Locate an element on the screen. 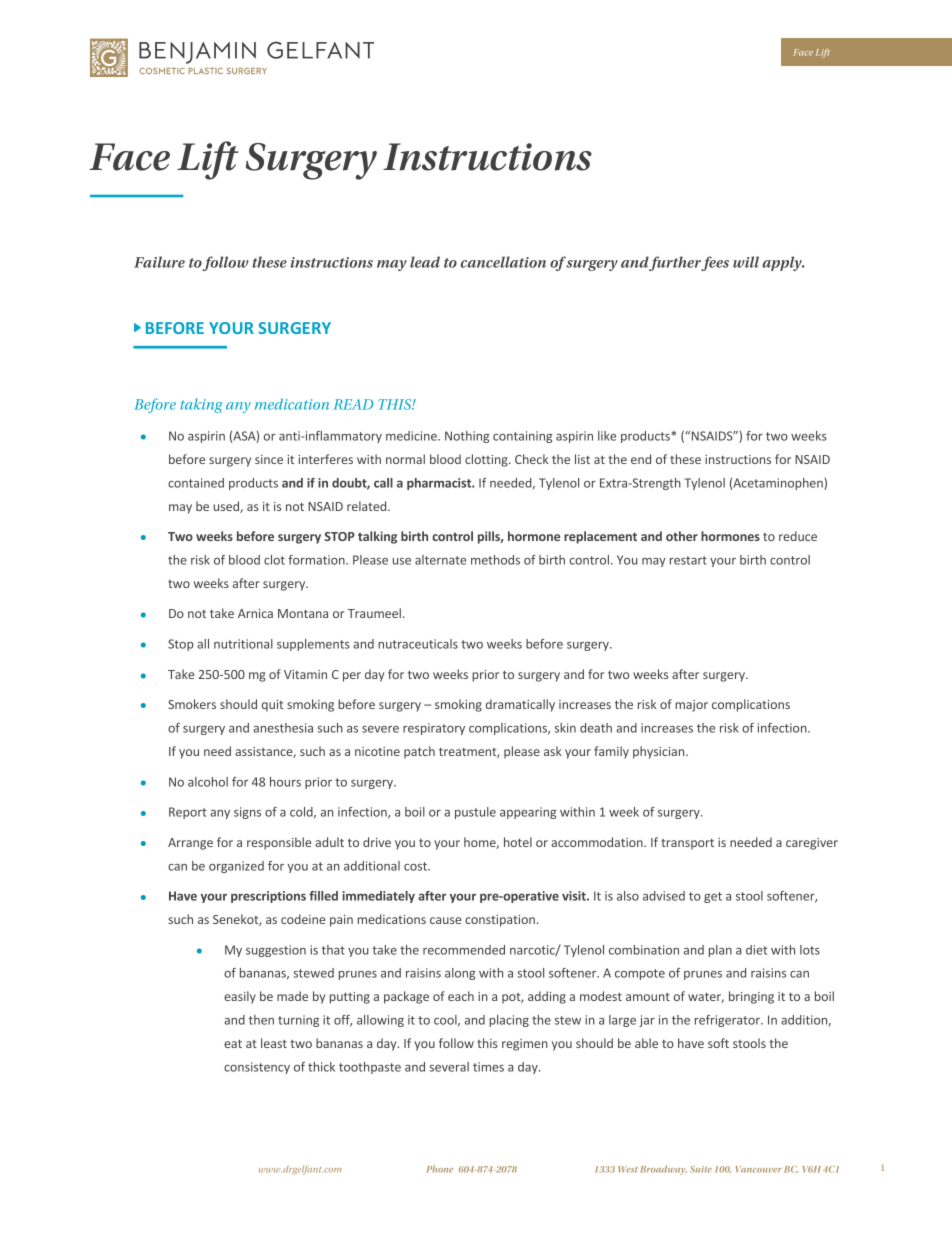 Image resolution: width=952 pixels, height=1233 pixels. respiratory is located at coordinates (434, 729).
